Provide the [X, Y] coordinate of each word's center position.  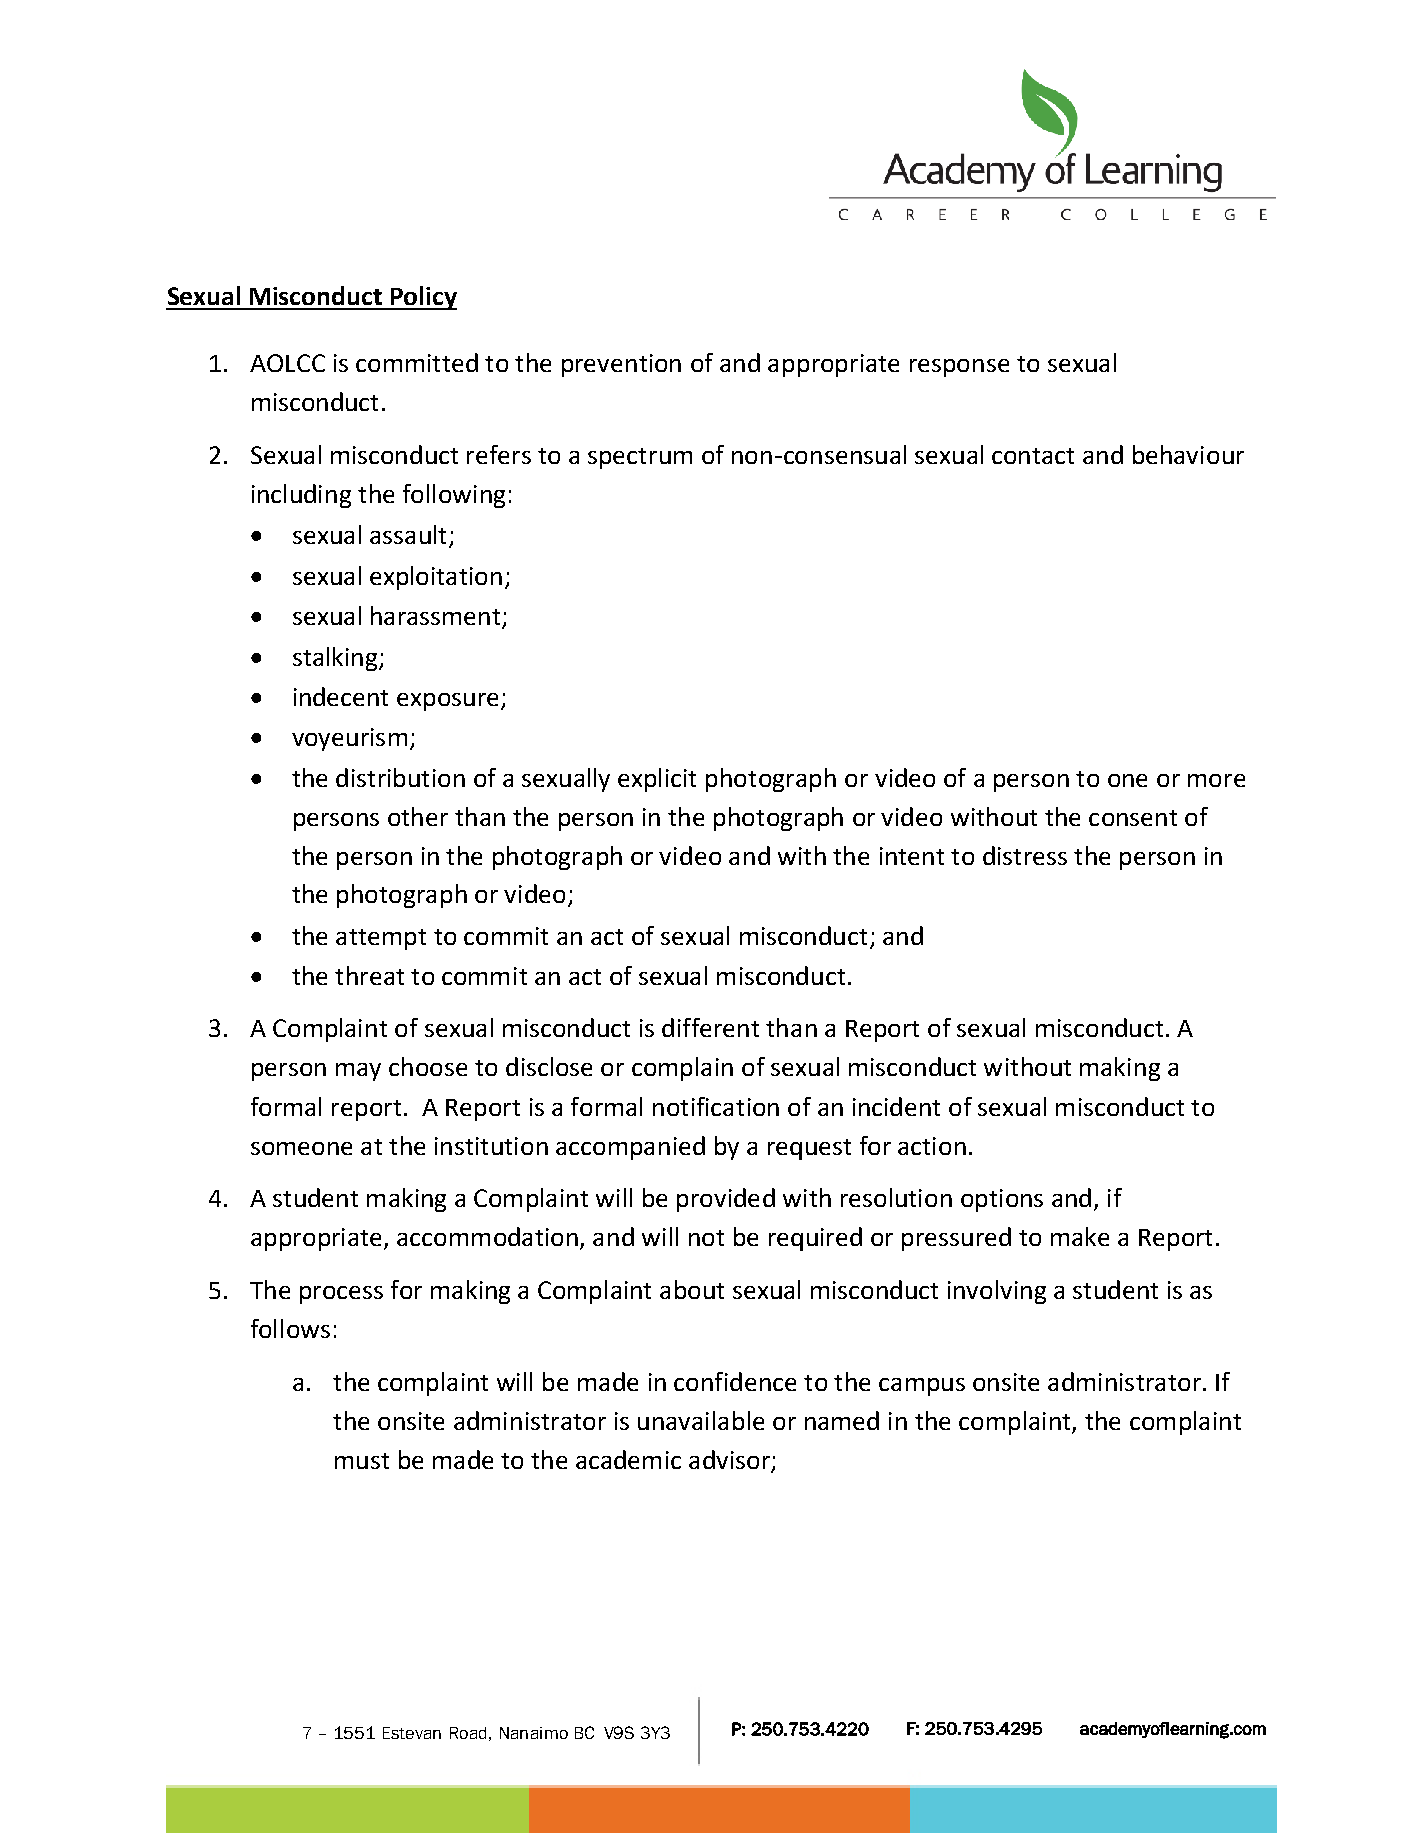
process [341, 1295]
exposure [447, 702]
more [1216, 780]
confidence [735, 1381]
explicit [657, 780]
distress [1025, 855]
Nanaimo [534, 1733]
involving [997, 1292]
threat [369, 975]
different [710, 1027]
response [959, 368]
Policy [423, 298]
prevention [621, 365]
